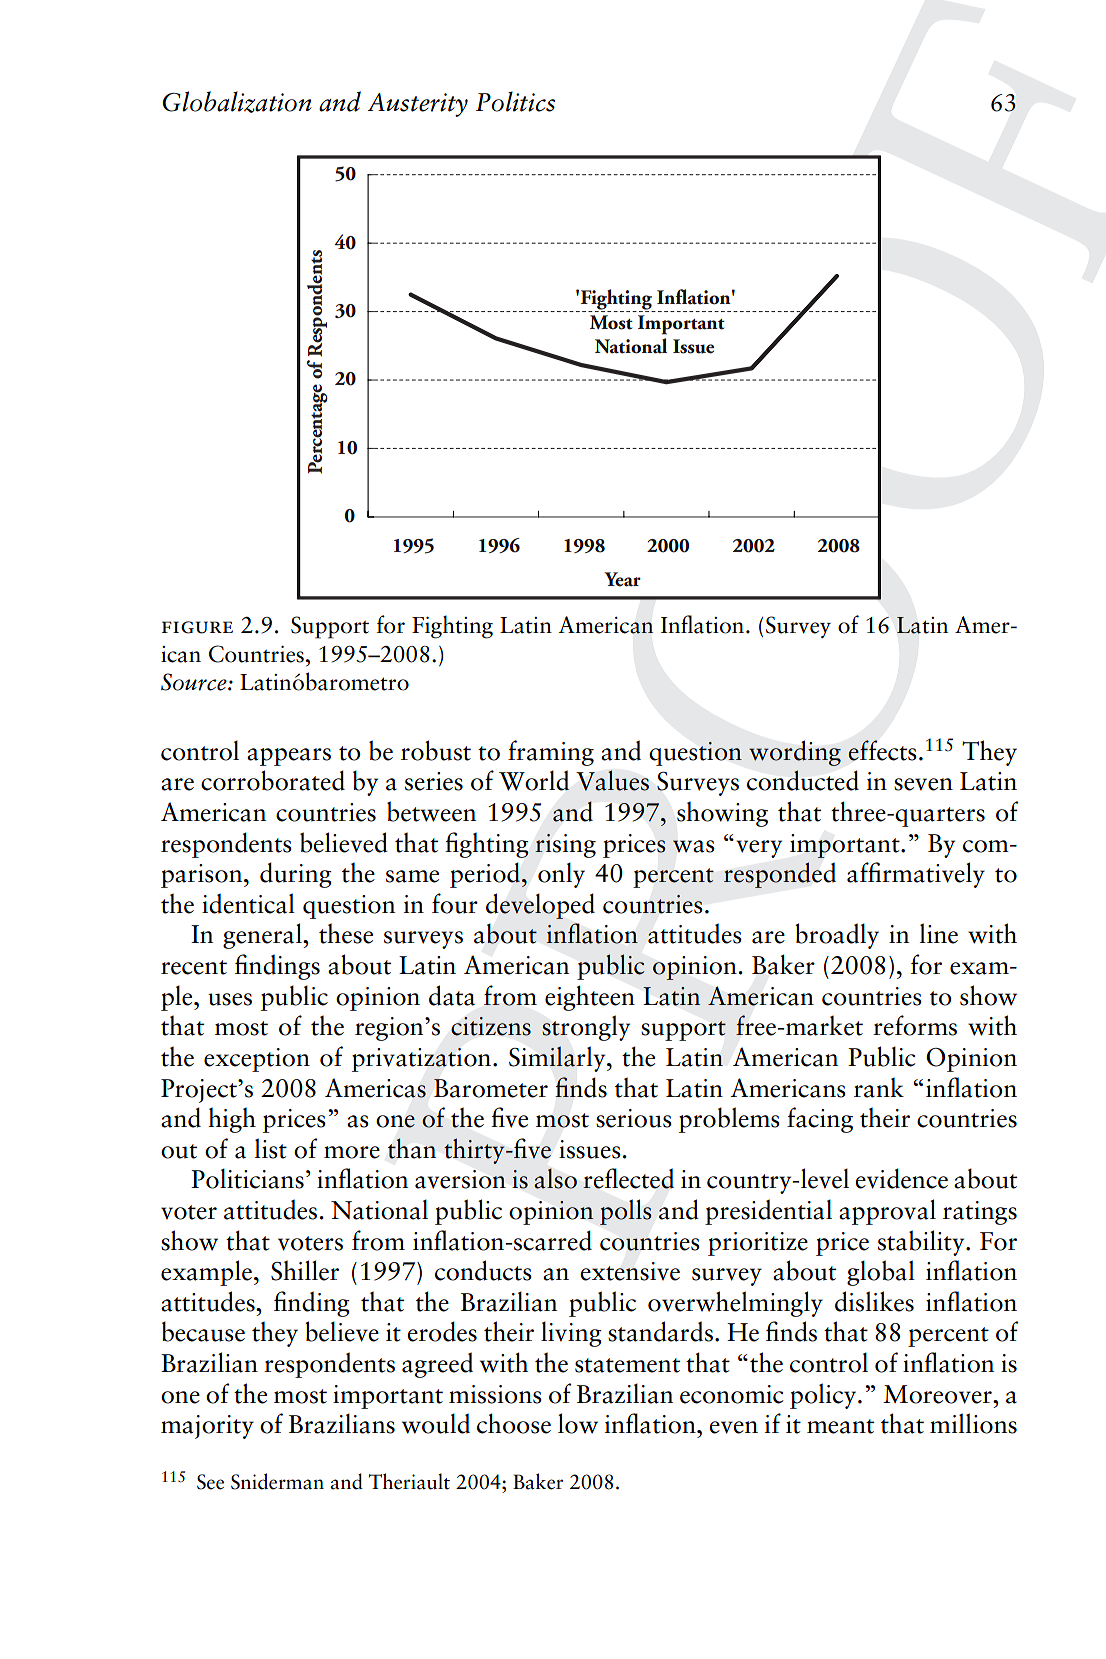 Image resolution: width=1106 pixels, height=1659 pixels. Describe the element at coordinates (257, 1060) in the screenshot. I see `exception` at that location.
